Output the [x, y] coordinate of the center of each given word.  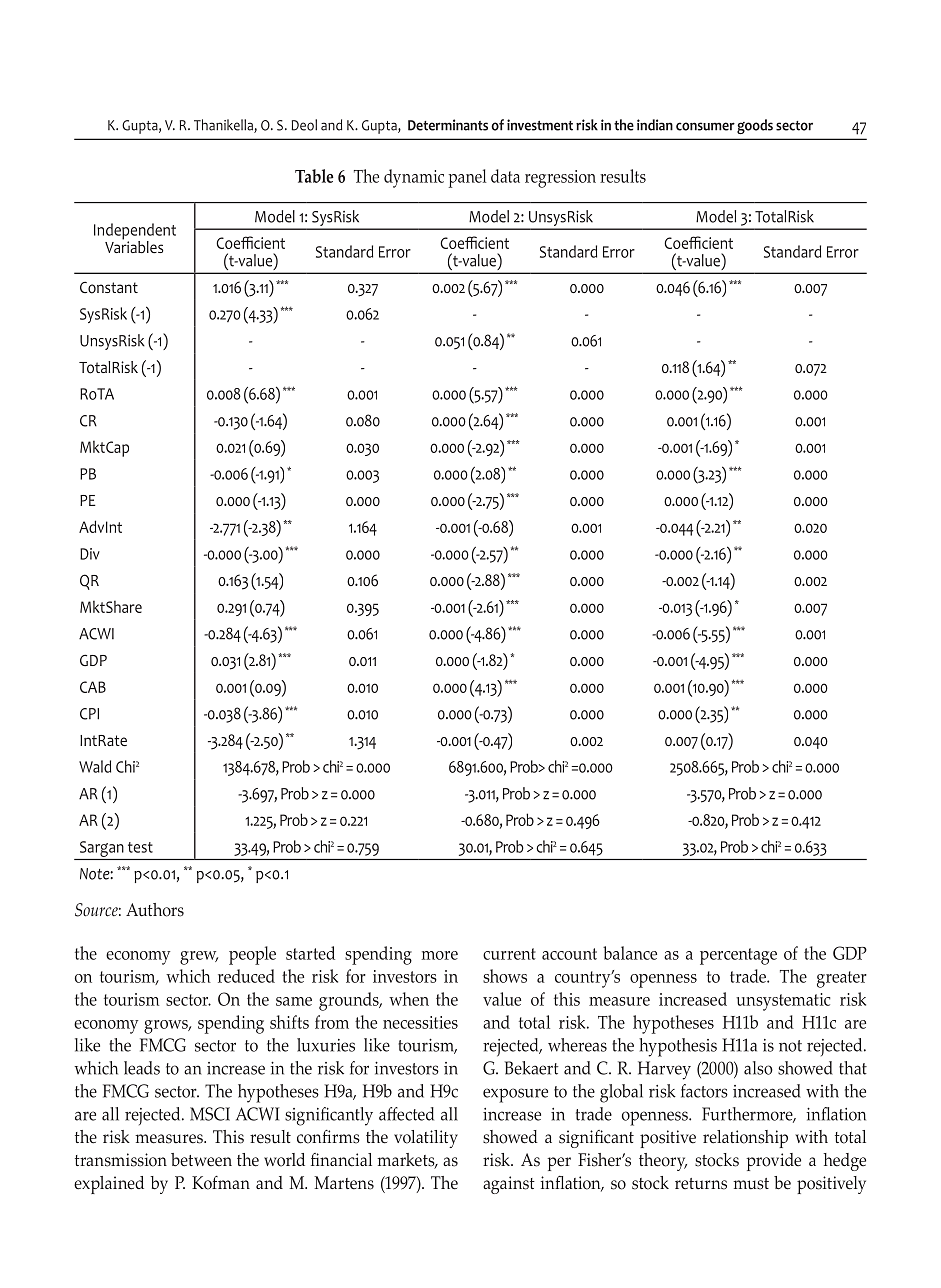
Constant [109, 287]
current [509, 954]
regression [560, 179]
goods [755, 126]
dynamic [414, 178]
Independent [135, 232]
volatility [426, 1139]
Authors [155, 910]
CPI [89, 714]
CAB [93, 687]
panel [468, 178]
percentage [738, 956]
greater [842, 979]
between [201, 1160]
